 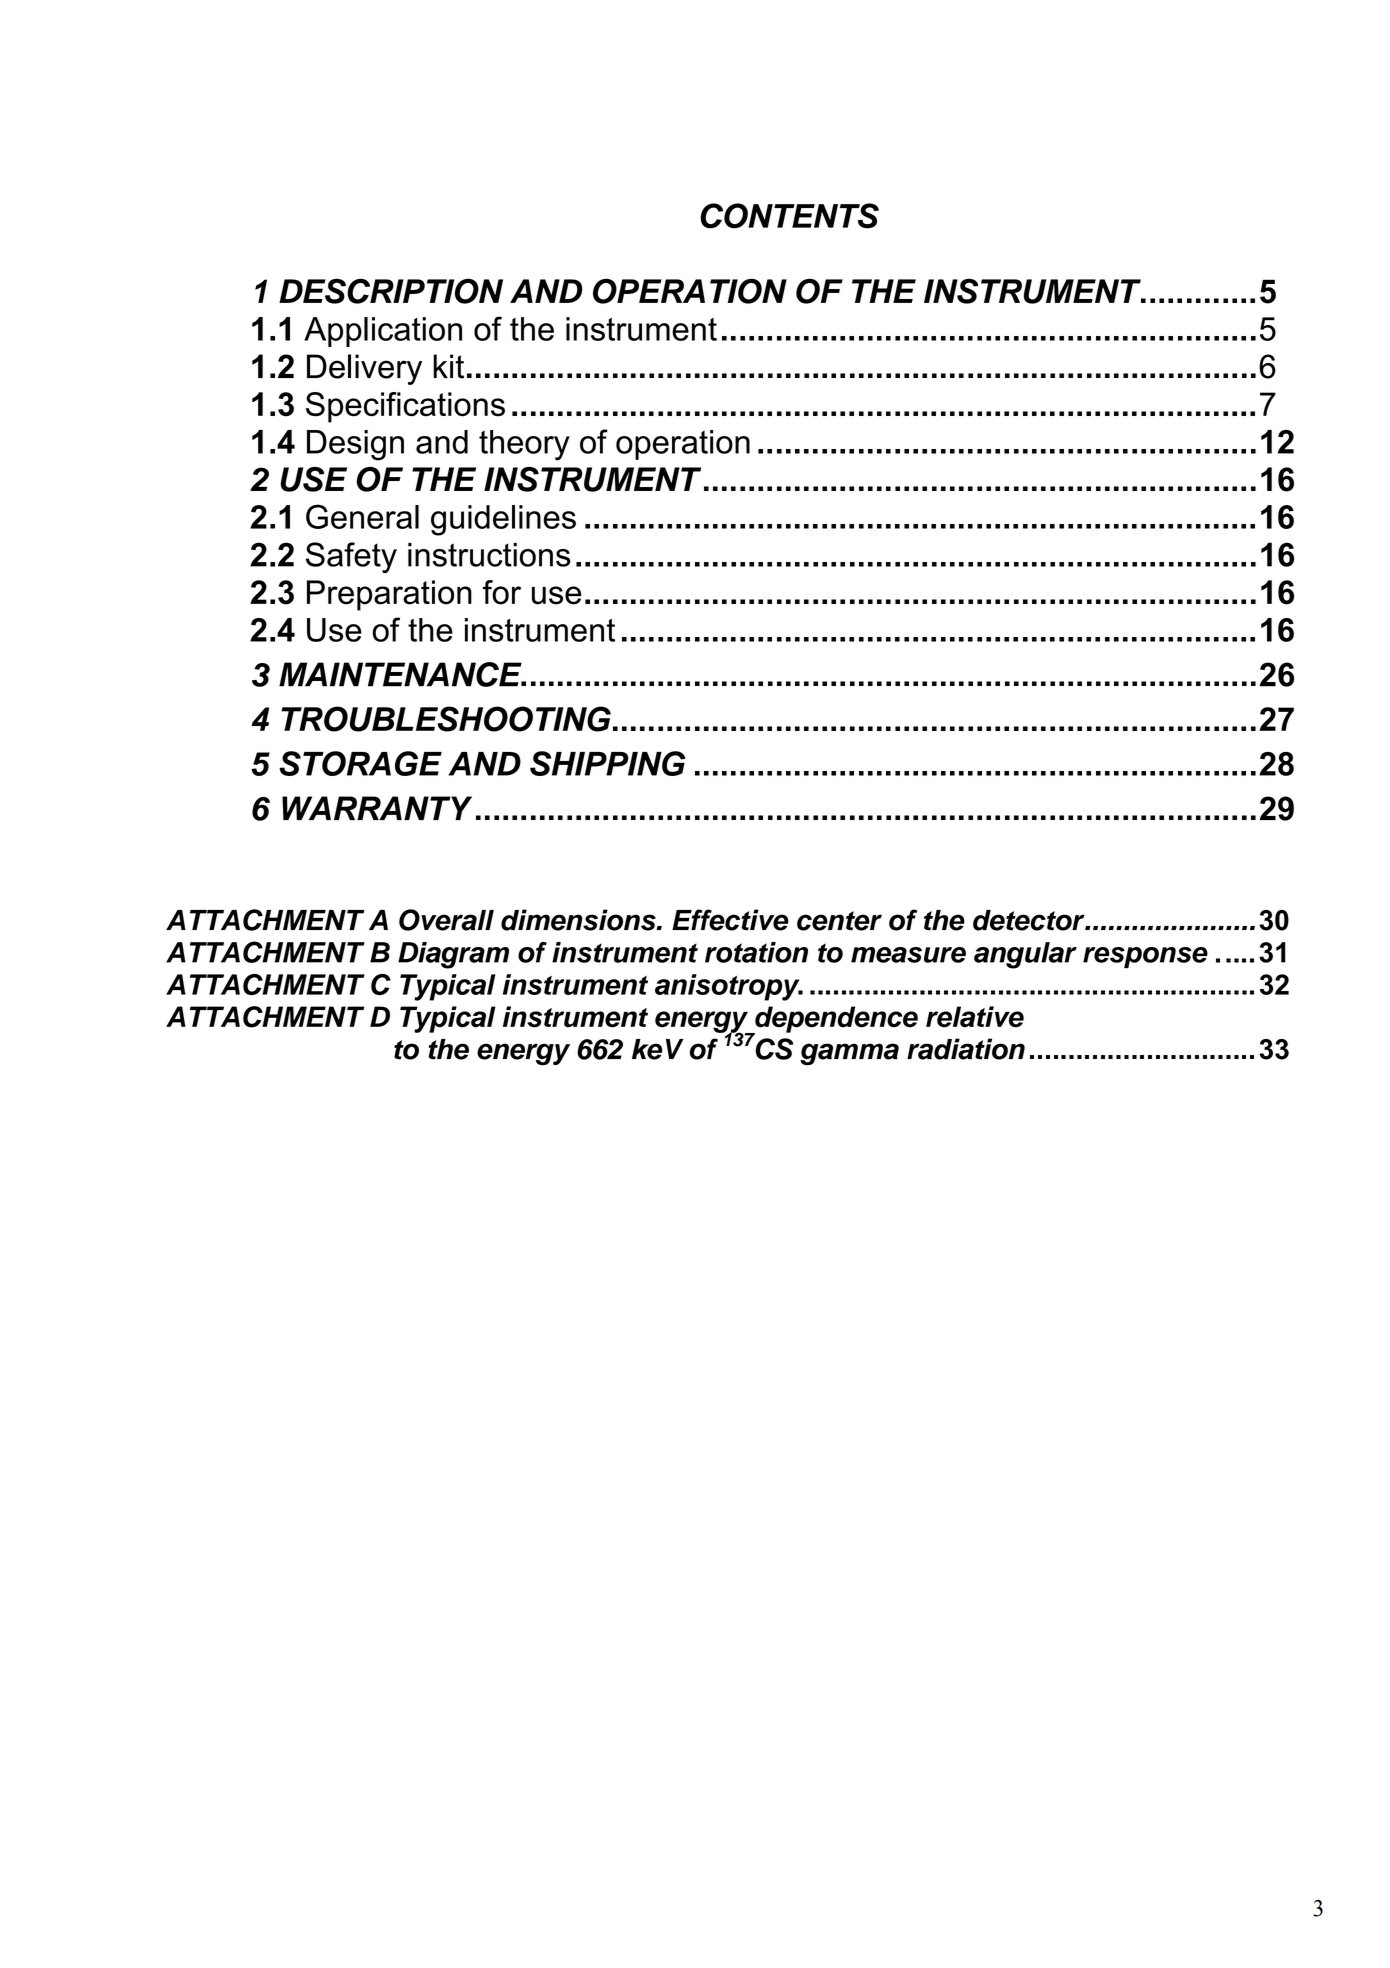 I want to click on dependence, so click(x=835, y=1020).
